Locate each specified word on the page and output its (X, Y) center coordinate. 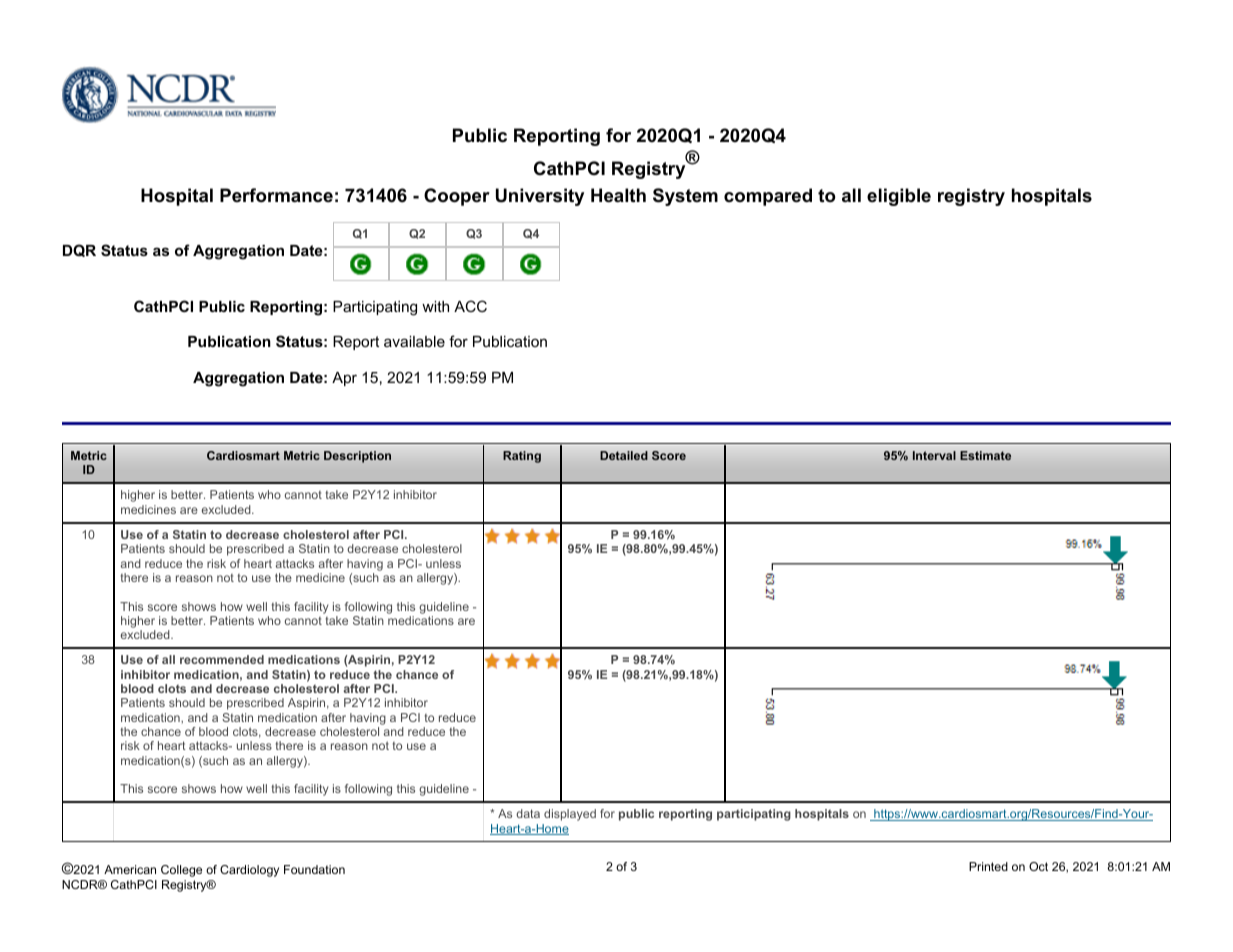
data (528, 813)
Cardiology (249, 871)
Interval (934, 455)
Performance (276, 195)
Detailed (624, 455)
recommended (222, 659)
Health (618, 195)
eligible (899, 197)
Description (357, 457)
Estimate (985, 455)
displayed (570, 815)
